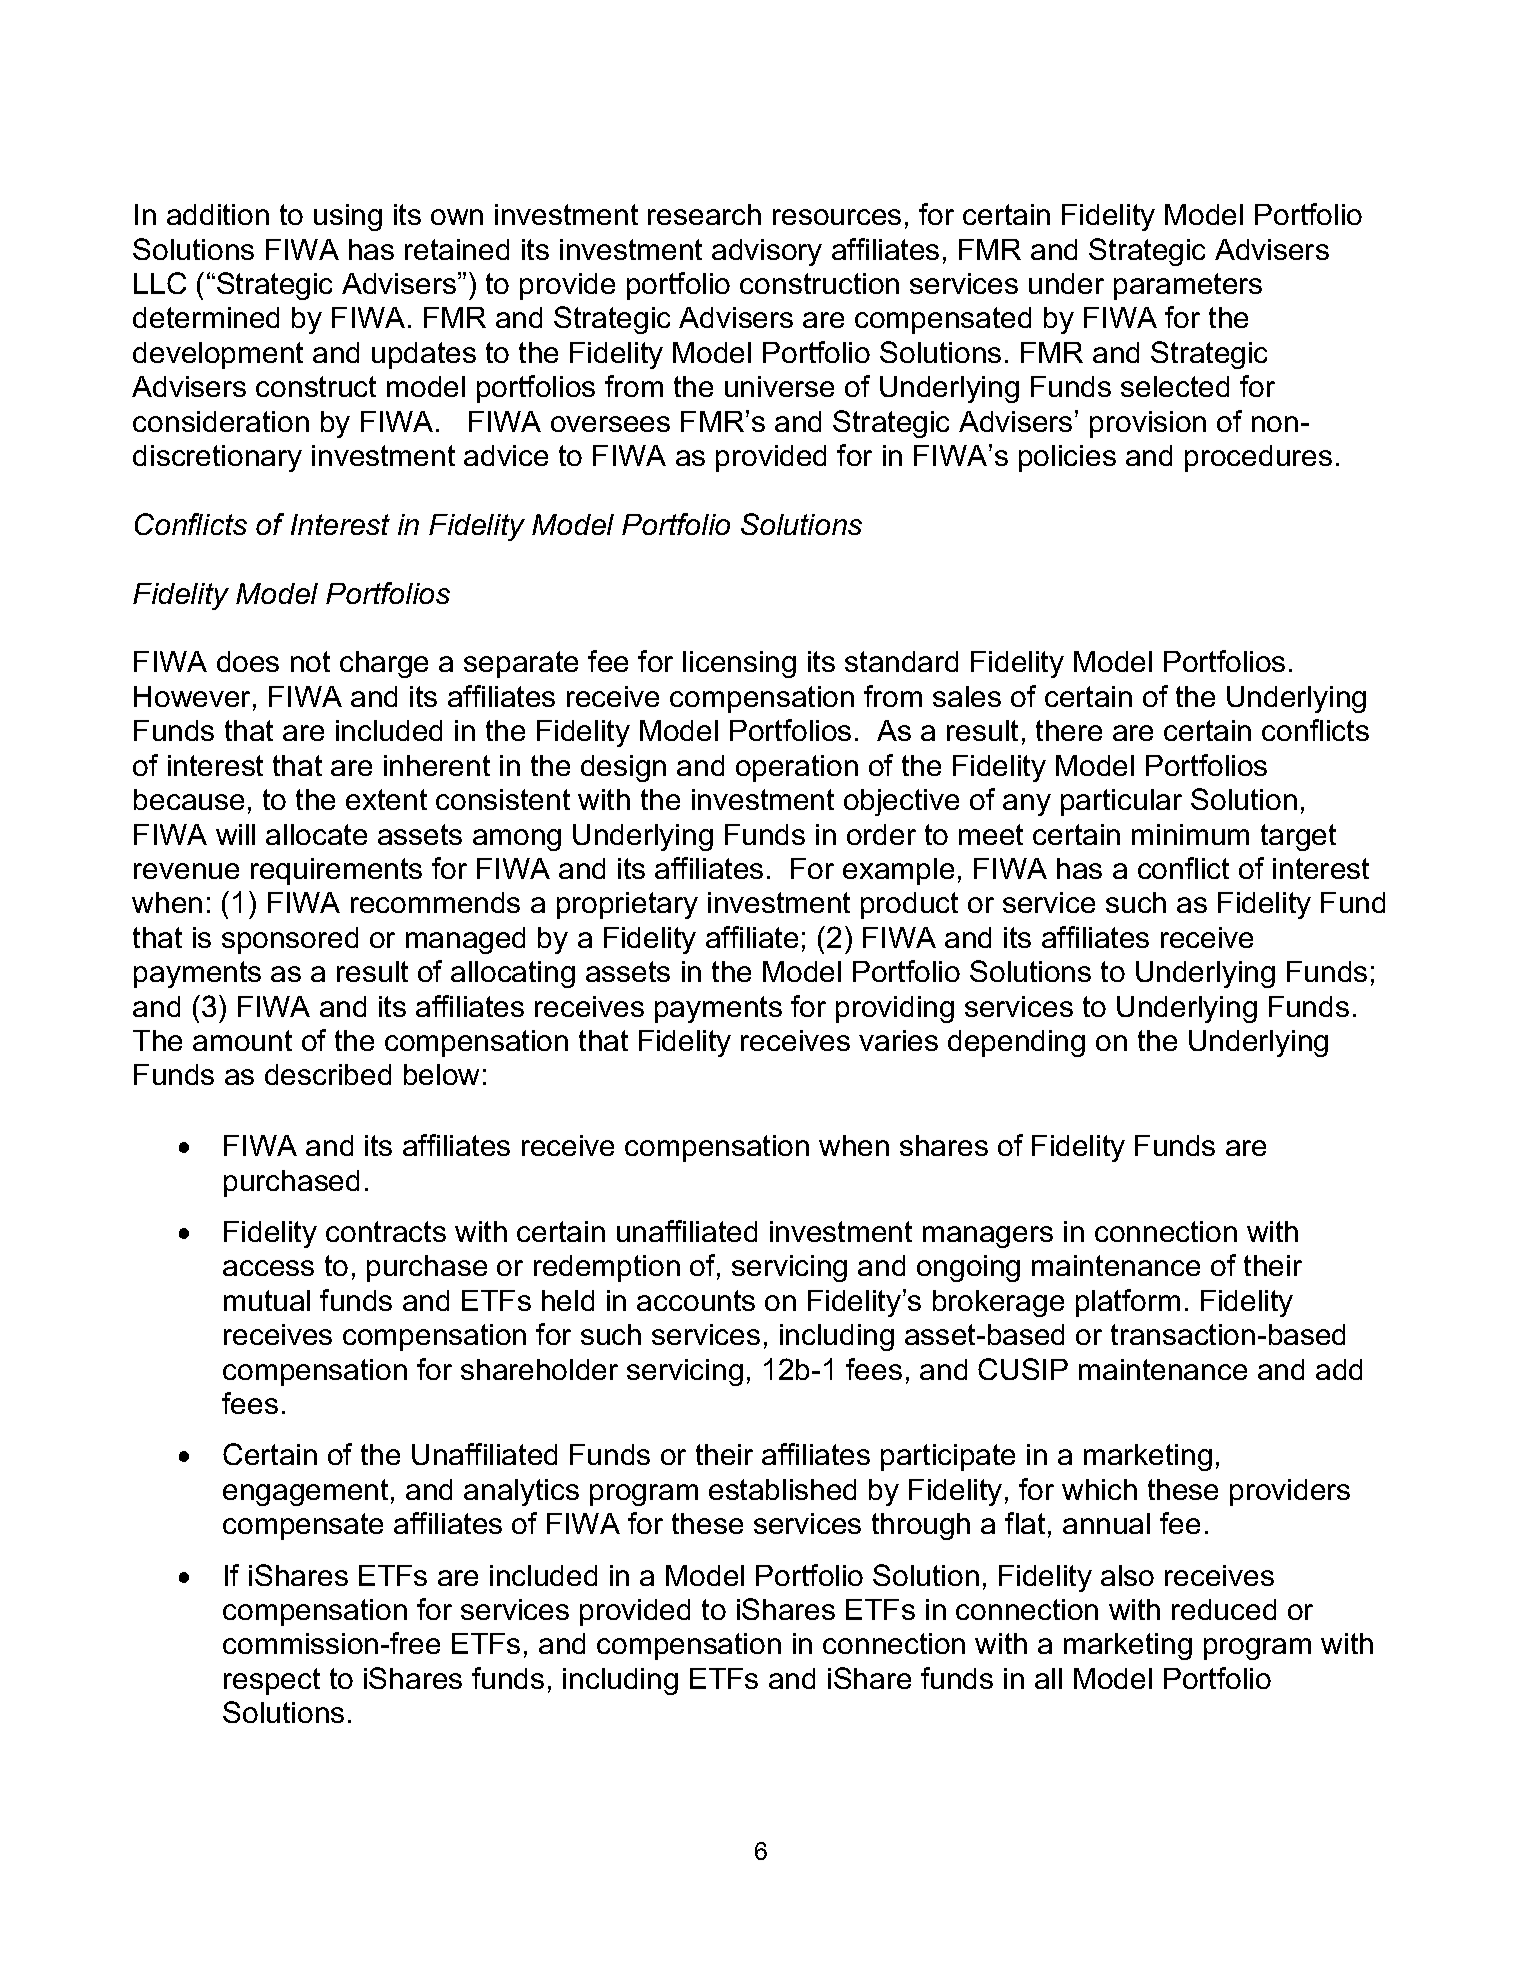  Describe the element at coordinates (1188, 286) in the screenshot. I see `parameters` at that location.
